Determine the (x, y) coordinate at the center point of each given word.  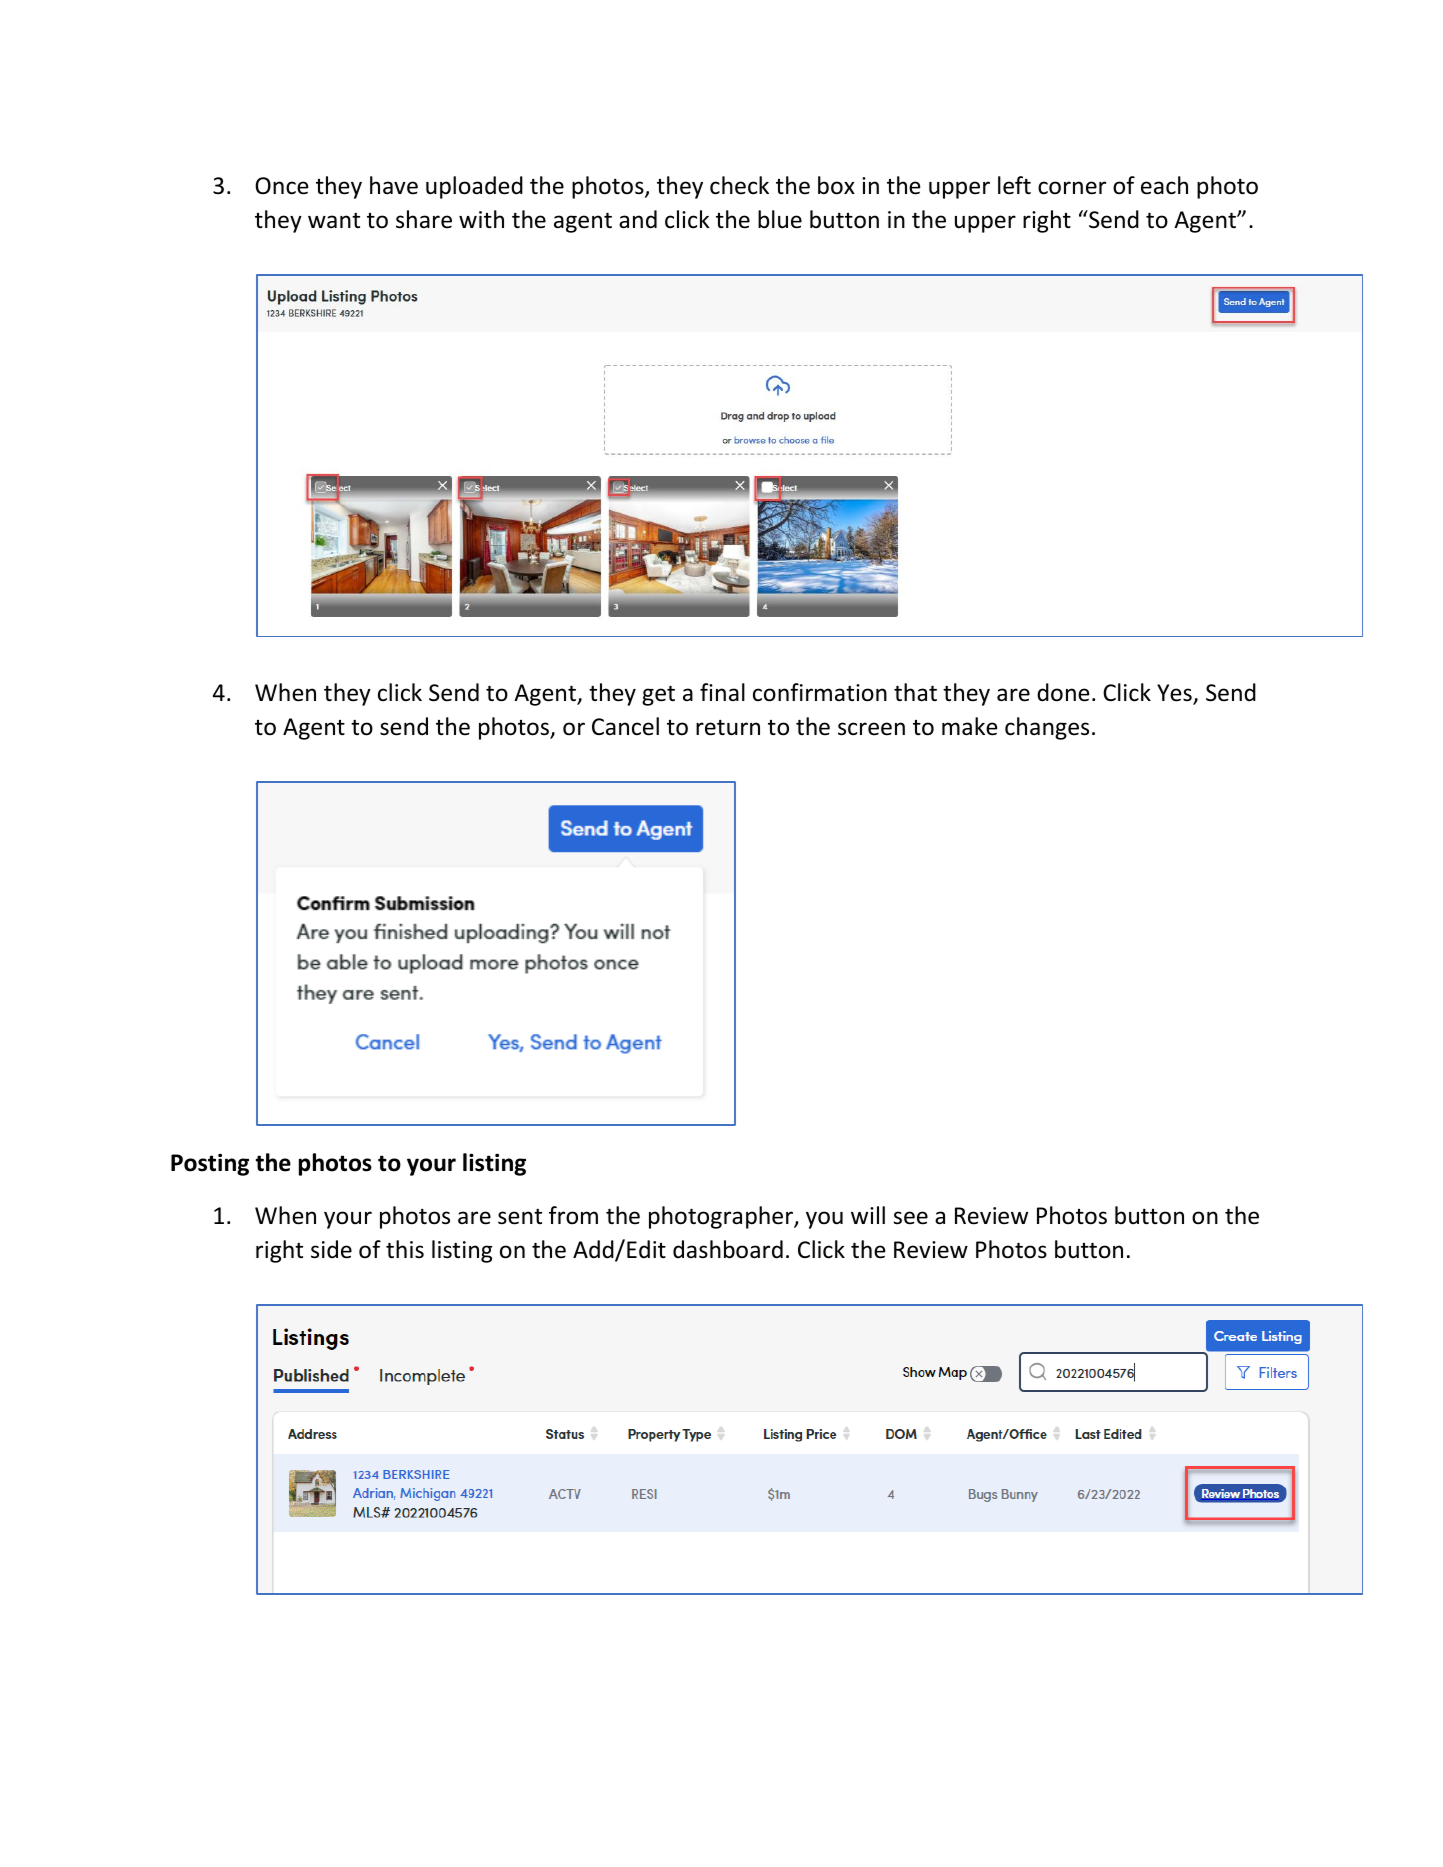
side (331, 1249)
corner (1072, 188)
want (334, 220)
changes (1047, 728)
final (722, 692)
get (658, 695)
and (638, 219)
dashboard (728, 1249)
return (728, 728)
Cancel (625, 726)
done (1063, 692)
